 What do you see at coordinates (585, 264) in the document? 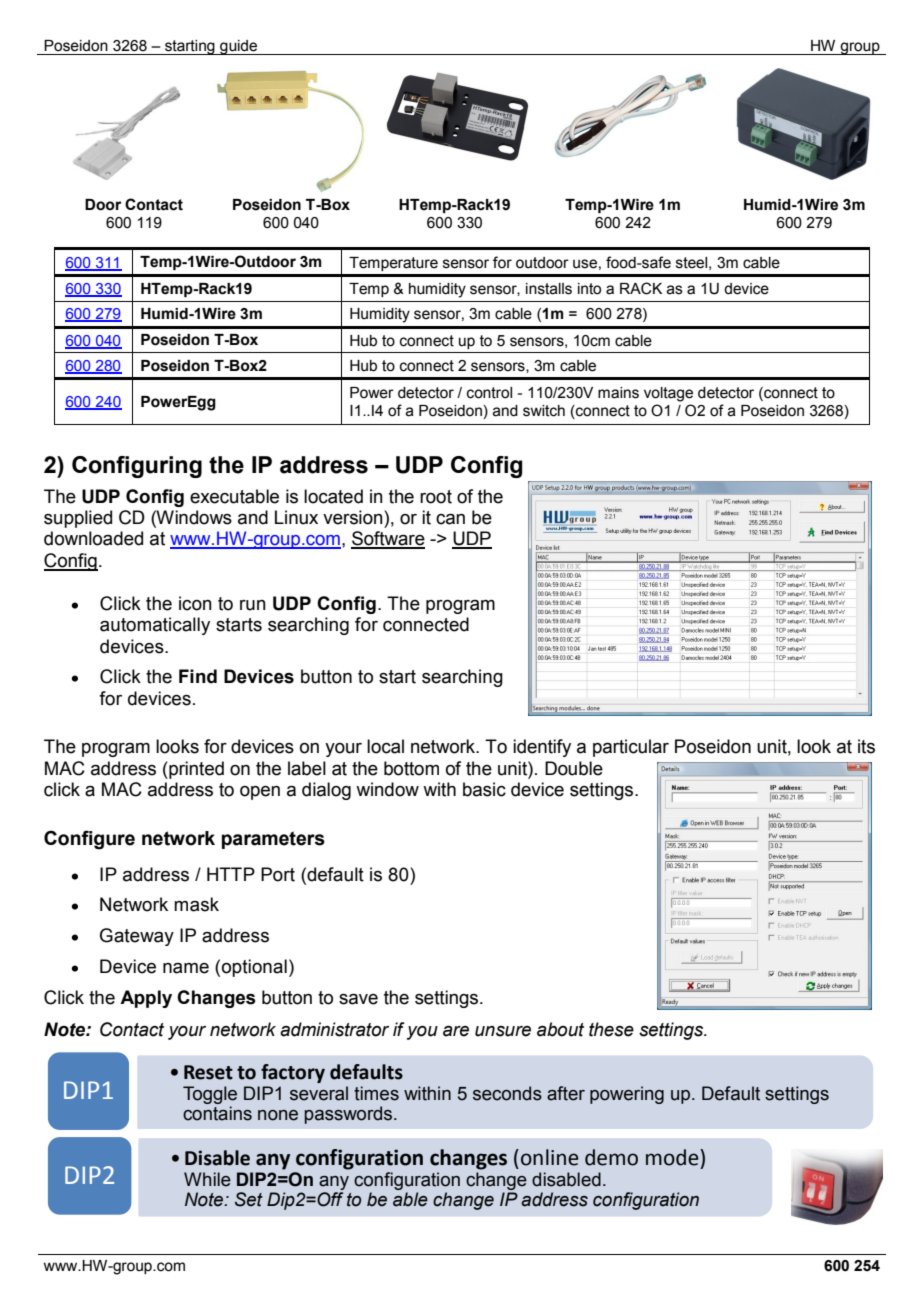
I see `use` at bounding box center [585, 264].
